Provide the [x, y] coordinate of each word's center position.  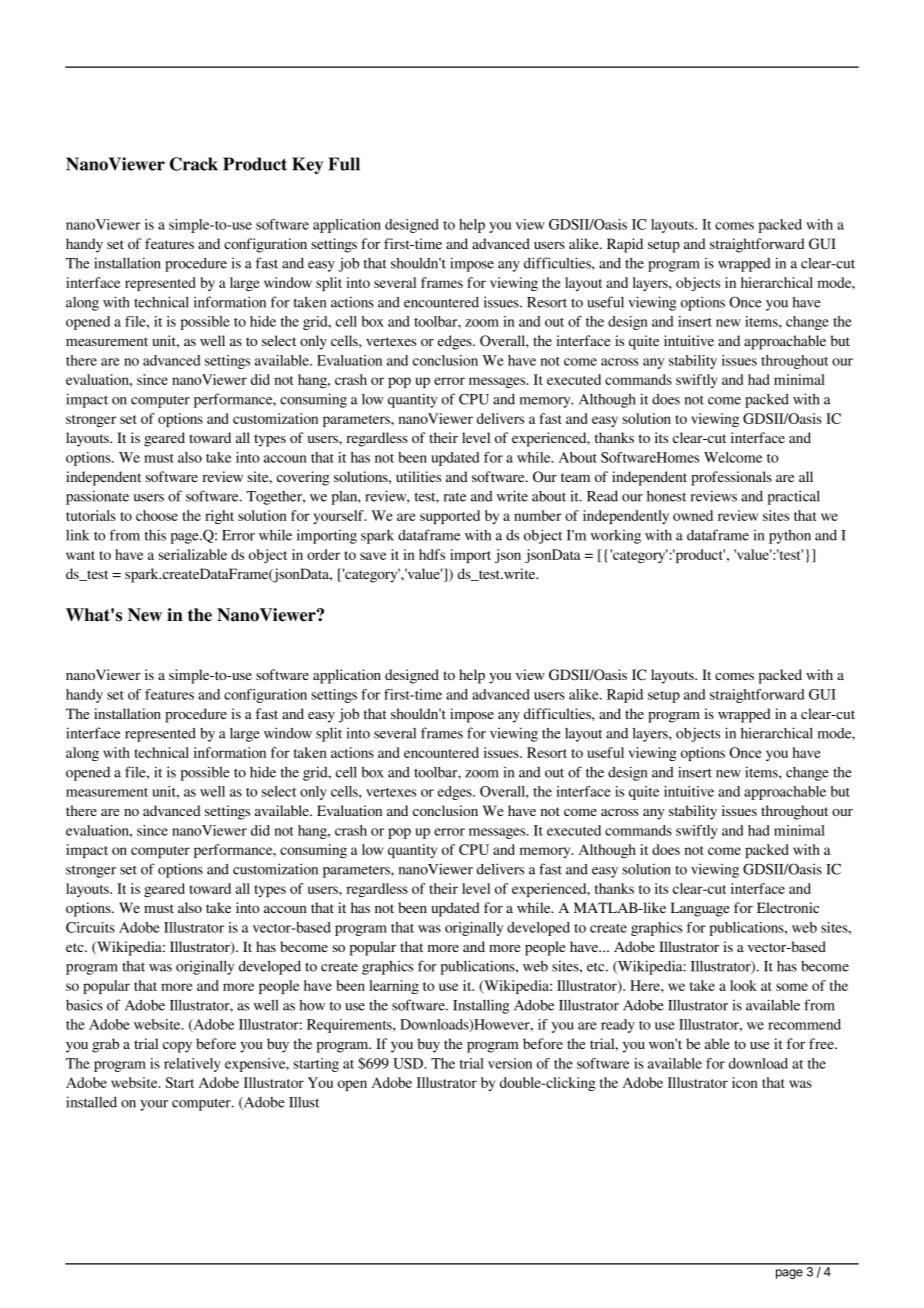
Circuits [90, 927]
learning [394, 987]
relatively [192, 1065]
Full [344, 164]
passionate [97, 497]
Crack [194, 164]
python [790, 537]
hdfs [432, 554]
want [80, 555]
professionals [731, 478]
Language [700, 909]
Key [307, 165]
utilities [418, 476]
